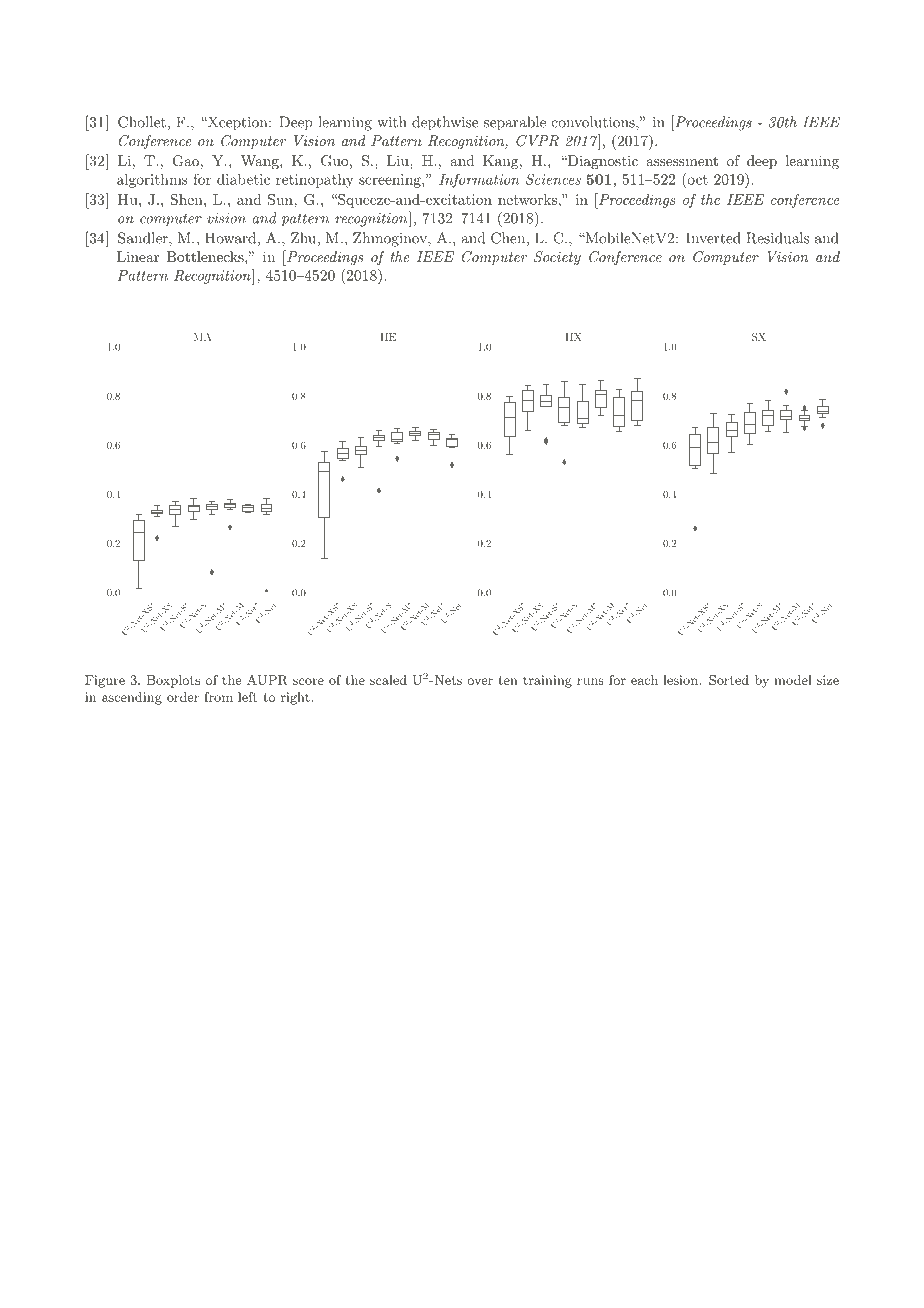 This screenshot has height=1308, width=924. I want to click on Inverted, so click(713, 238).
